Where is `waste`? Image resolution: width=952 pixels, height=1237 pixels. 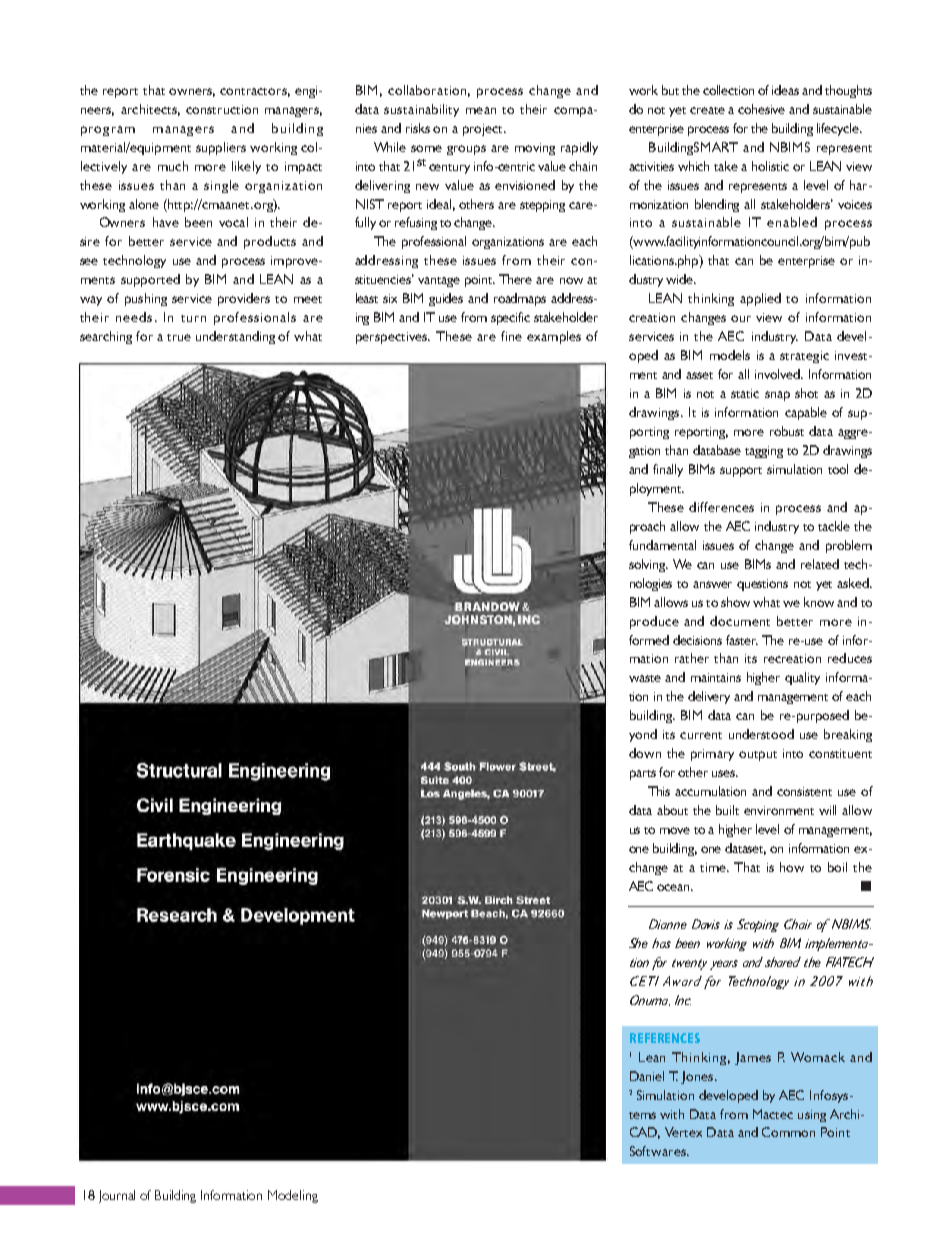
waste is located at coordinates (645, 678).
